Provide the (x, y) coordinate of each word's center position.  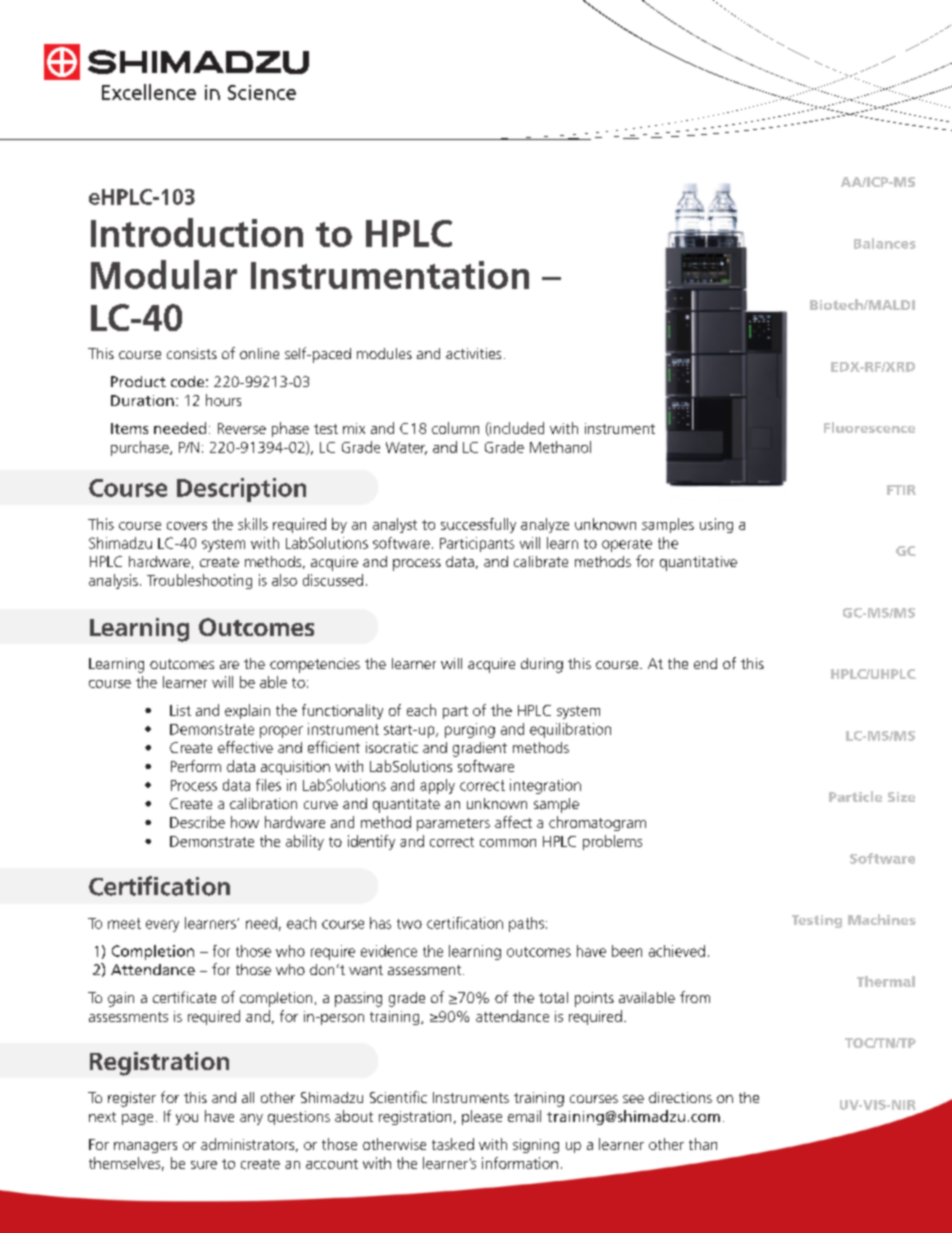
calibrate (541, 561)
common (508, 843)
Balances (885, 243)
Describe (197, 822)
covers (187, 526)
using (716, 525)
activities (473, 353)
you (187, 1119)
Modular (164, 274)
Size (901, 797)
